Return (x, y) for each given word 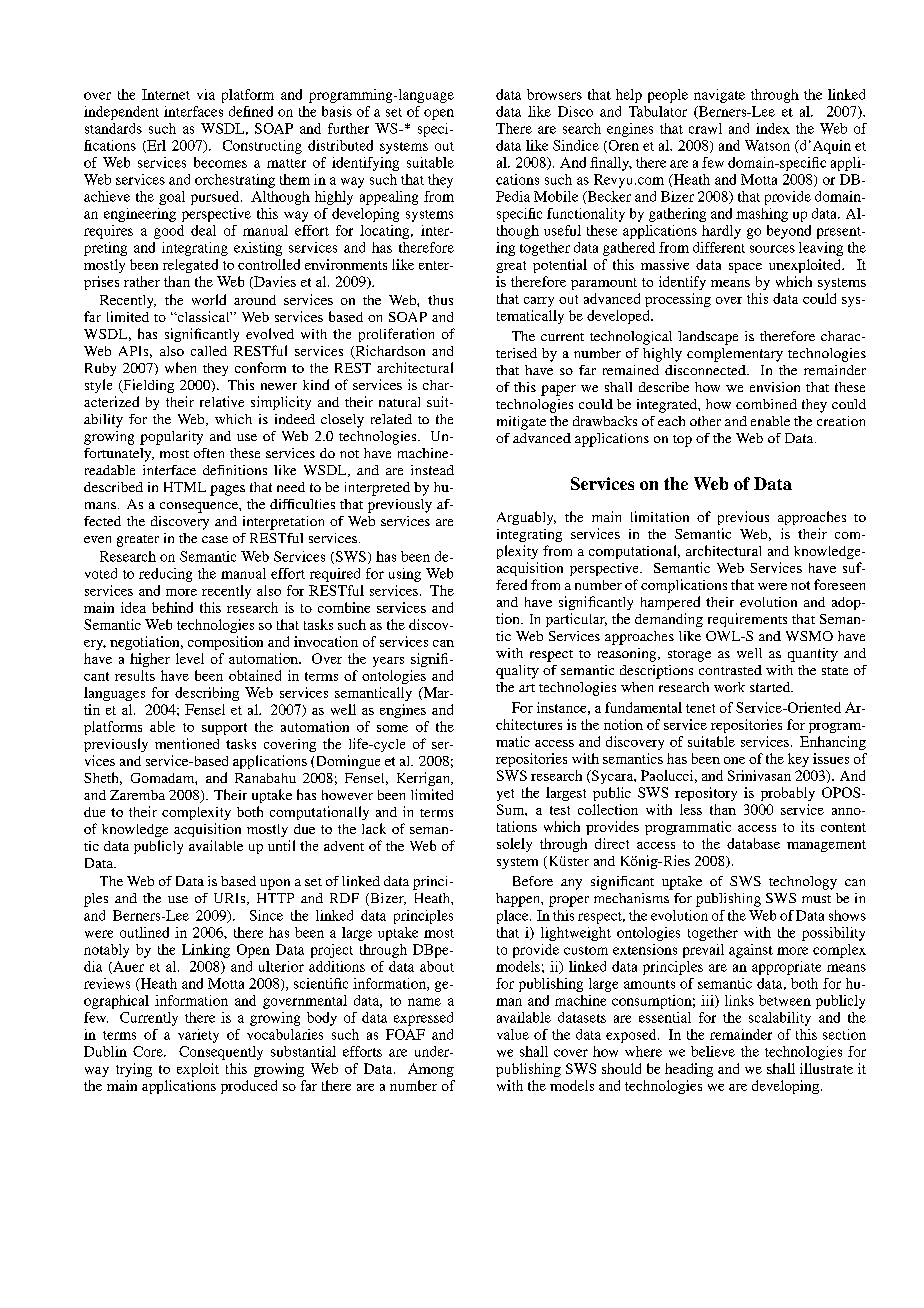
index (773, 128)
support (224, 729)
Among (431, 1070)
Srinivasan (759, 775)
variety (198, 1036)
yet (505, 795)
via (206, 94)
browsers (554, 94)
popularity (171, 438)
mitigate (521, 423)
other (705, 421)
